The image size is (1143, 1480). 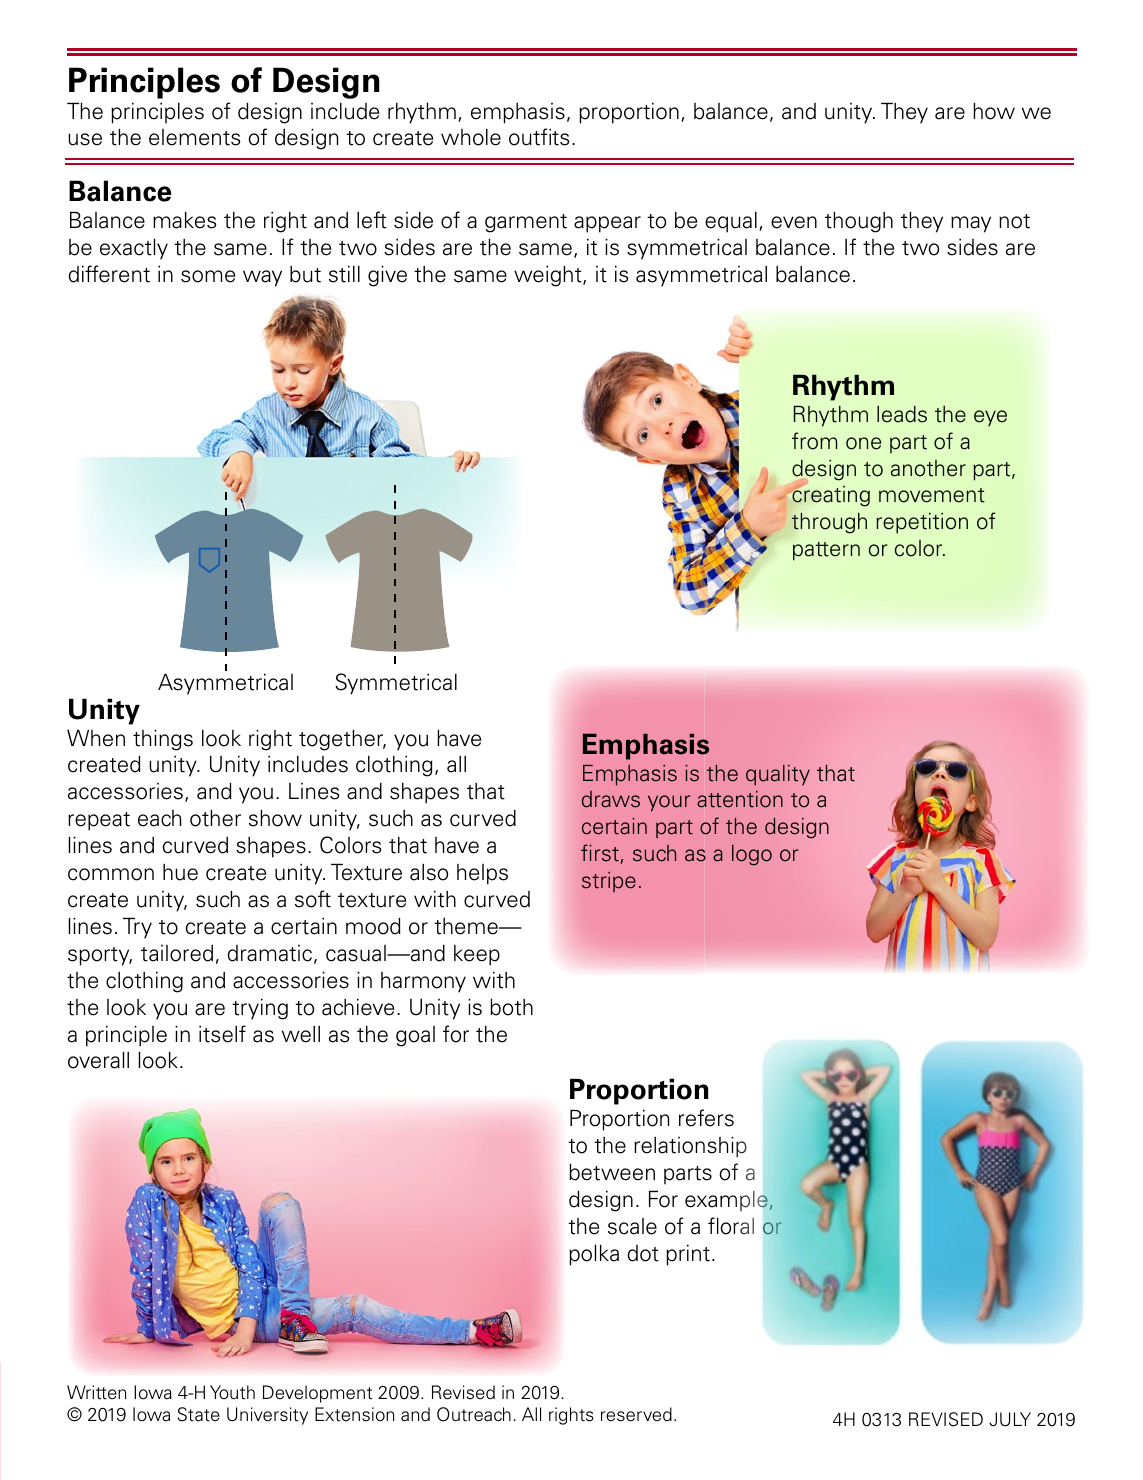 What do you see at coordinates (1010, 1419) in the screenshot?
I see `JULY` at bounding box center [1010, 1419].
